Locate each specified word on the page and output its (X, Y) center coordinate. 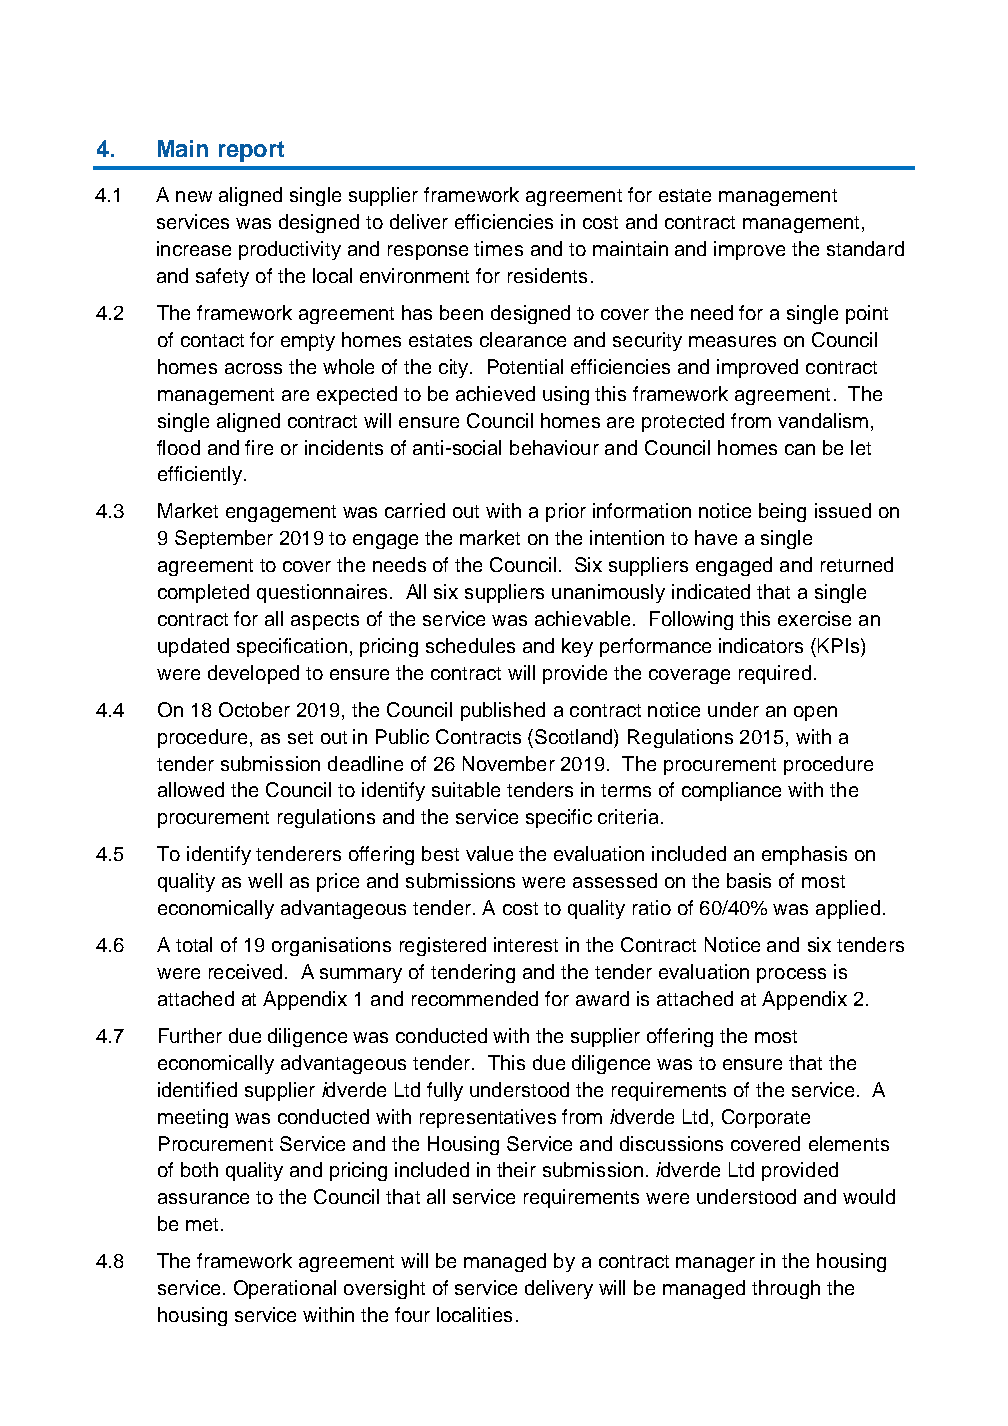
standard (865, 248)
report (251, 151)
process (791, 975)
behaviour (554, 447)
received (245, 971)
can (800, 449)
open (815, 713)
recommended (475, 998)
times (498, 248)
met (202, 1224)
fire (259, 447)
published (503, 711)
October (254, 709)
